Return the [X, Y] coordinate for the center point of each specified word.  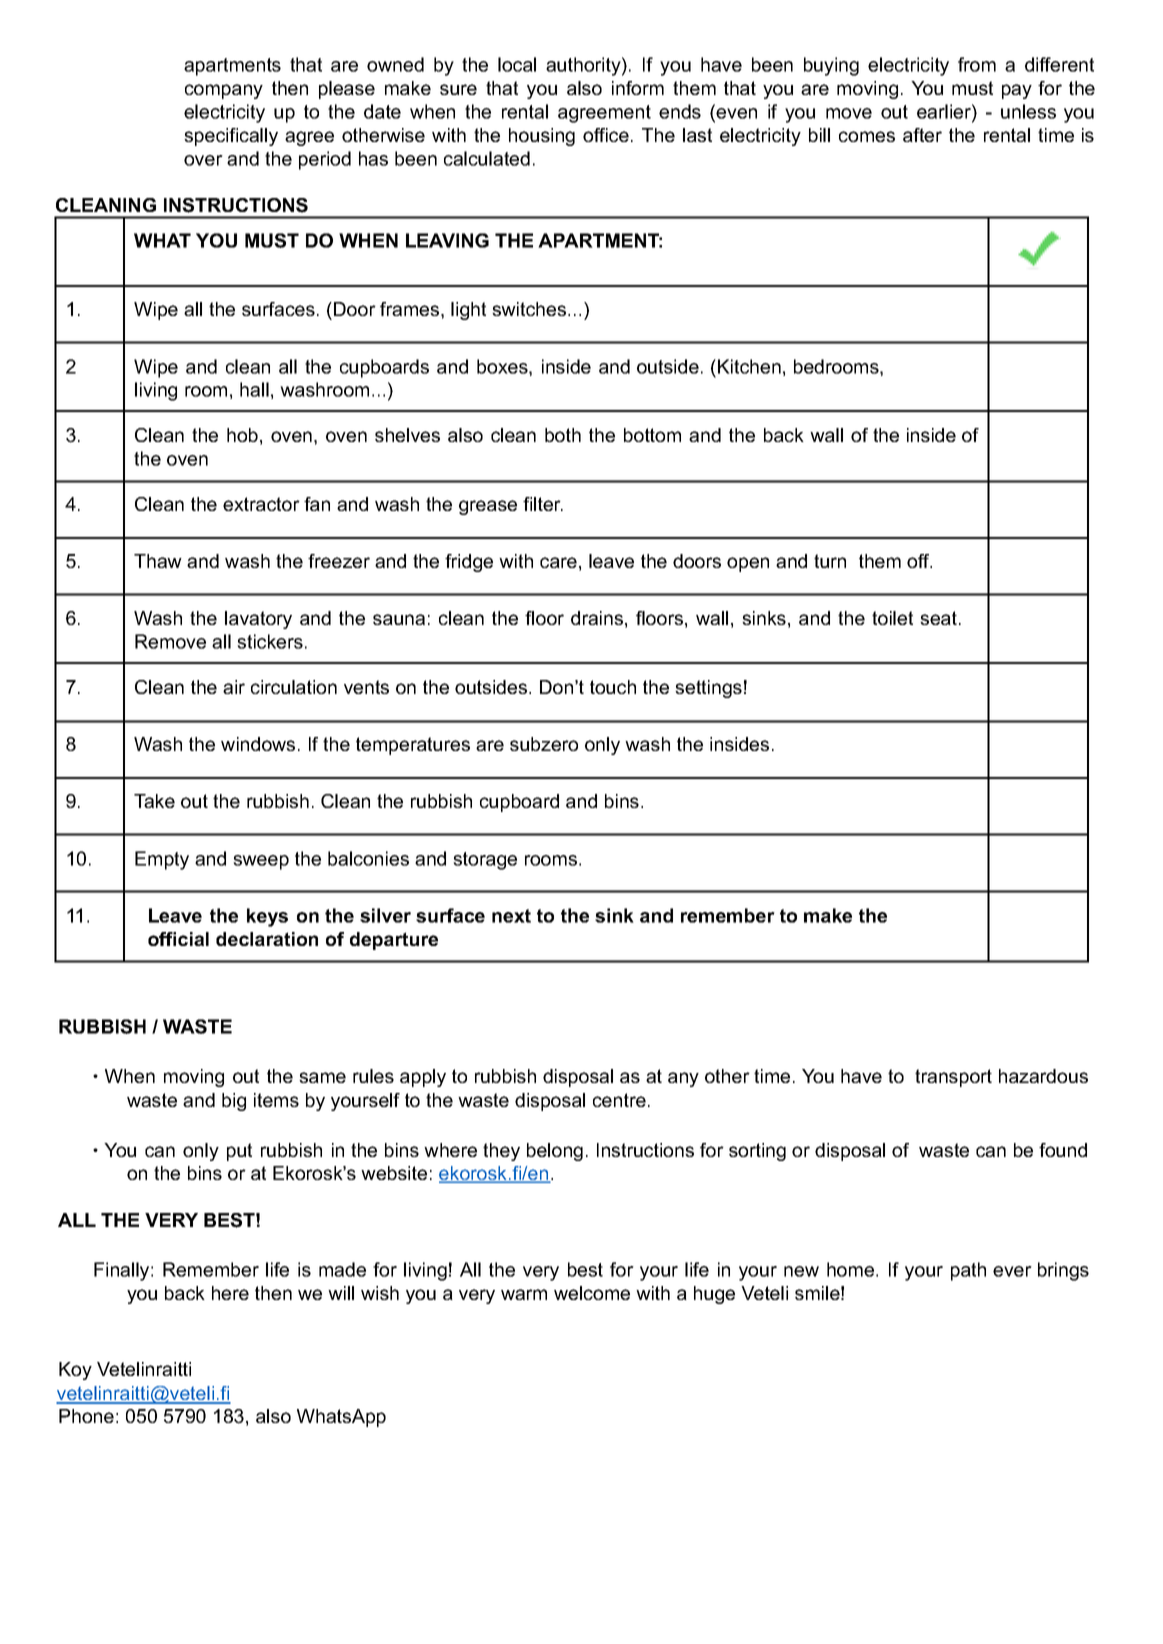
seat [940, 618]
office [606, 135]
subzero [544, 744]
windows [258, 744]
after [922, 135]
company [224, 91]
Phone [86, 1416]
